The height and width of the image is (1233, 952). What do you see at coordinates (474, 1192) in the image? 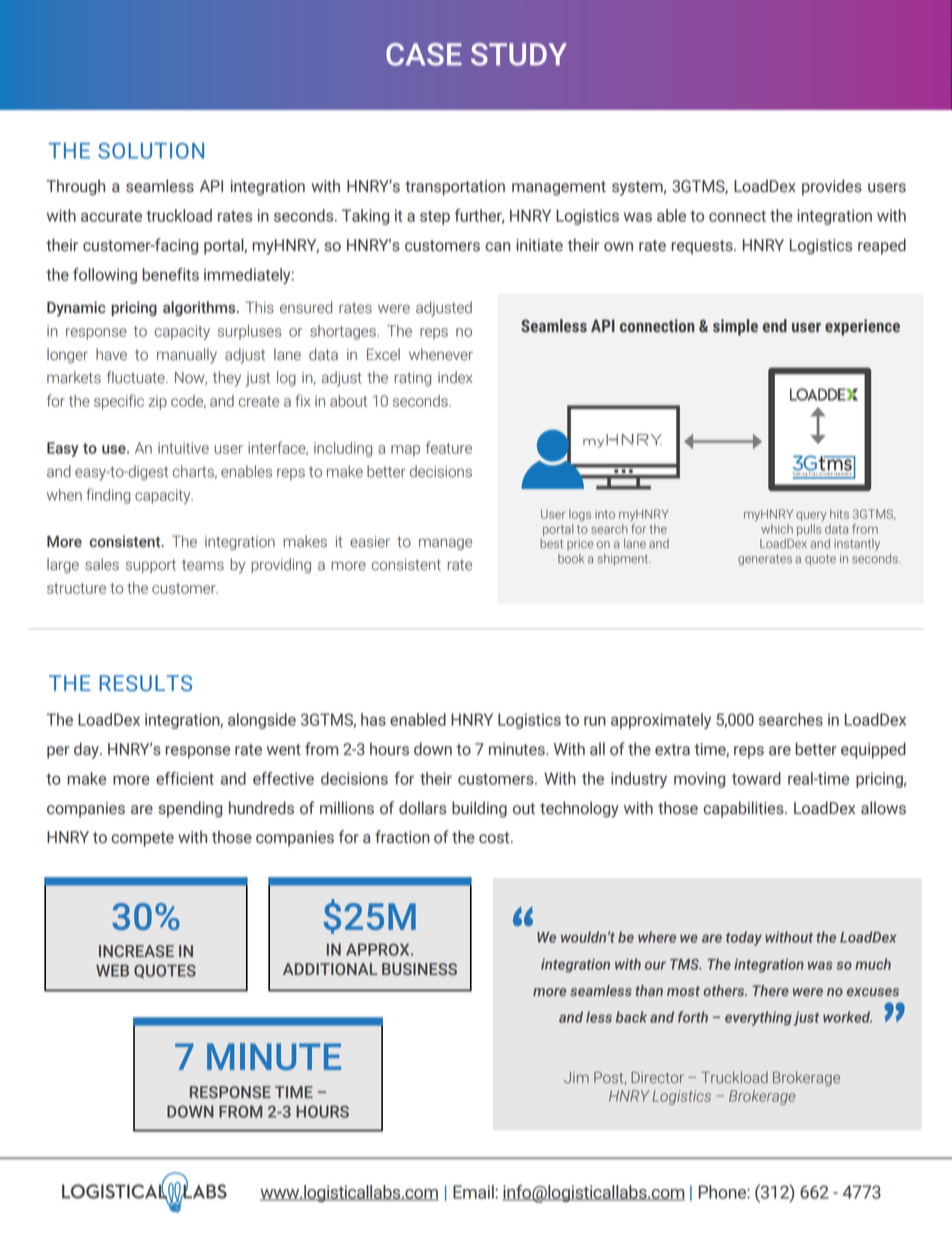
I see `Email` at bounding box center [474, 1192].
